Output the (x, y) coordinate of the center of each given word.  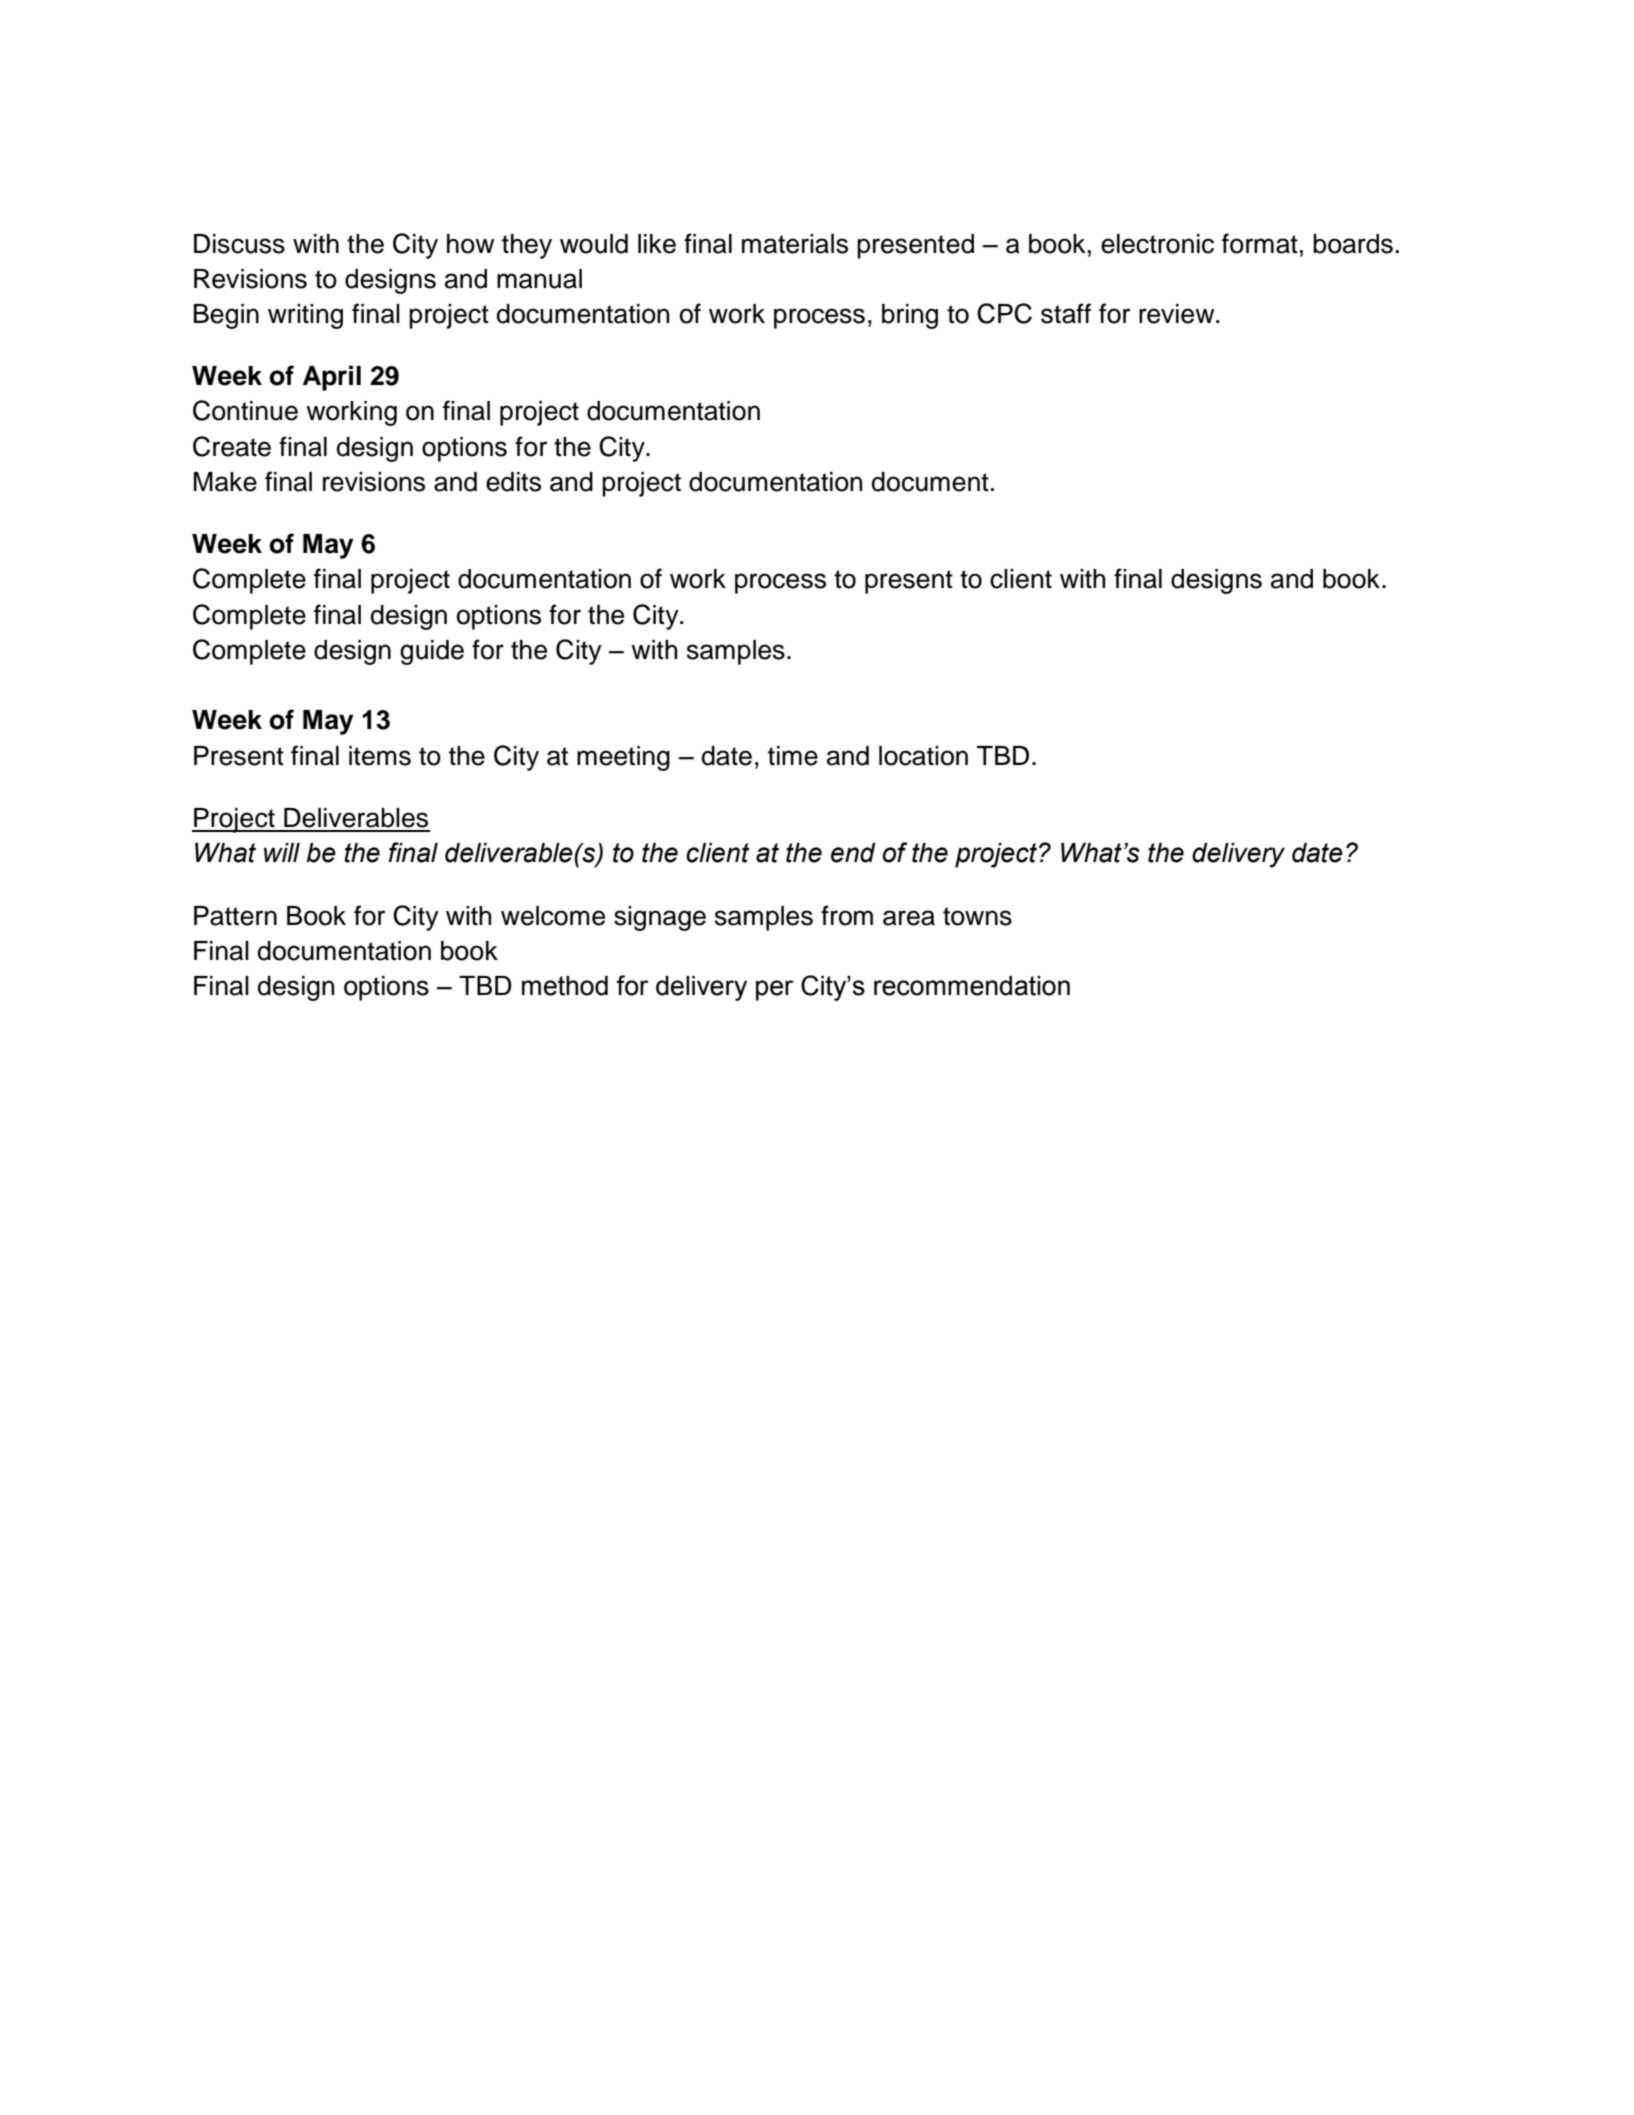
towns (977, 916)
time (793, 756)
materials (795, 244)
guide (432, 652)
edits (513, 482)
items (380, 756)
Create (232, 446)
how (470, 244)
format (1260, 243)
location (923, 756)
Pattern (235, 916)
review (1178, 314)
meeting (623, 758)
